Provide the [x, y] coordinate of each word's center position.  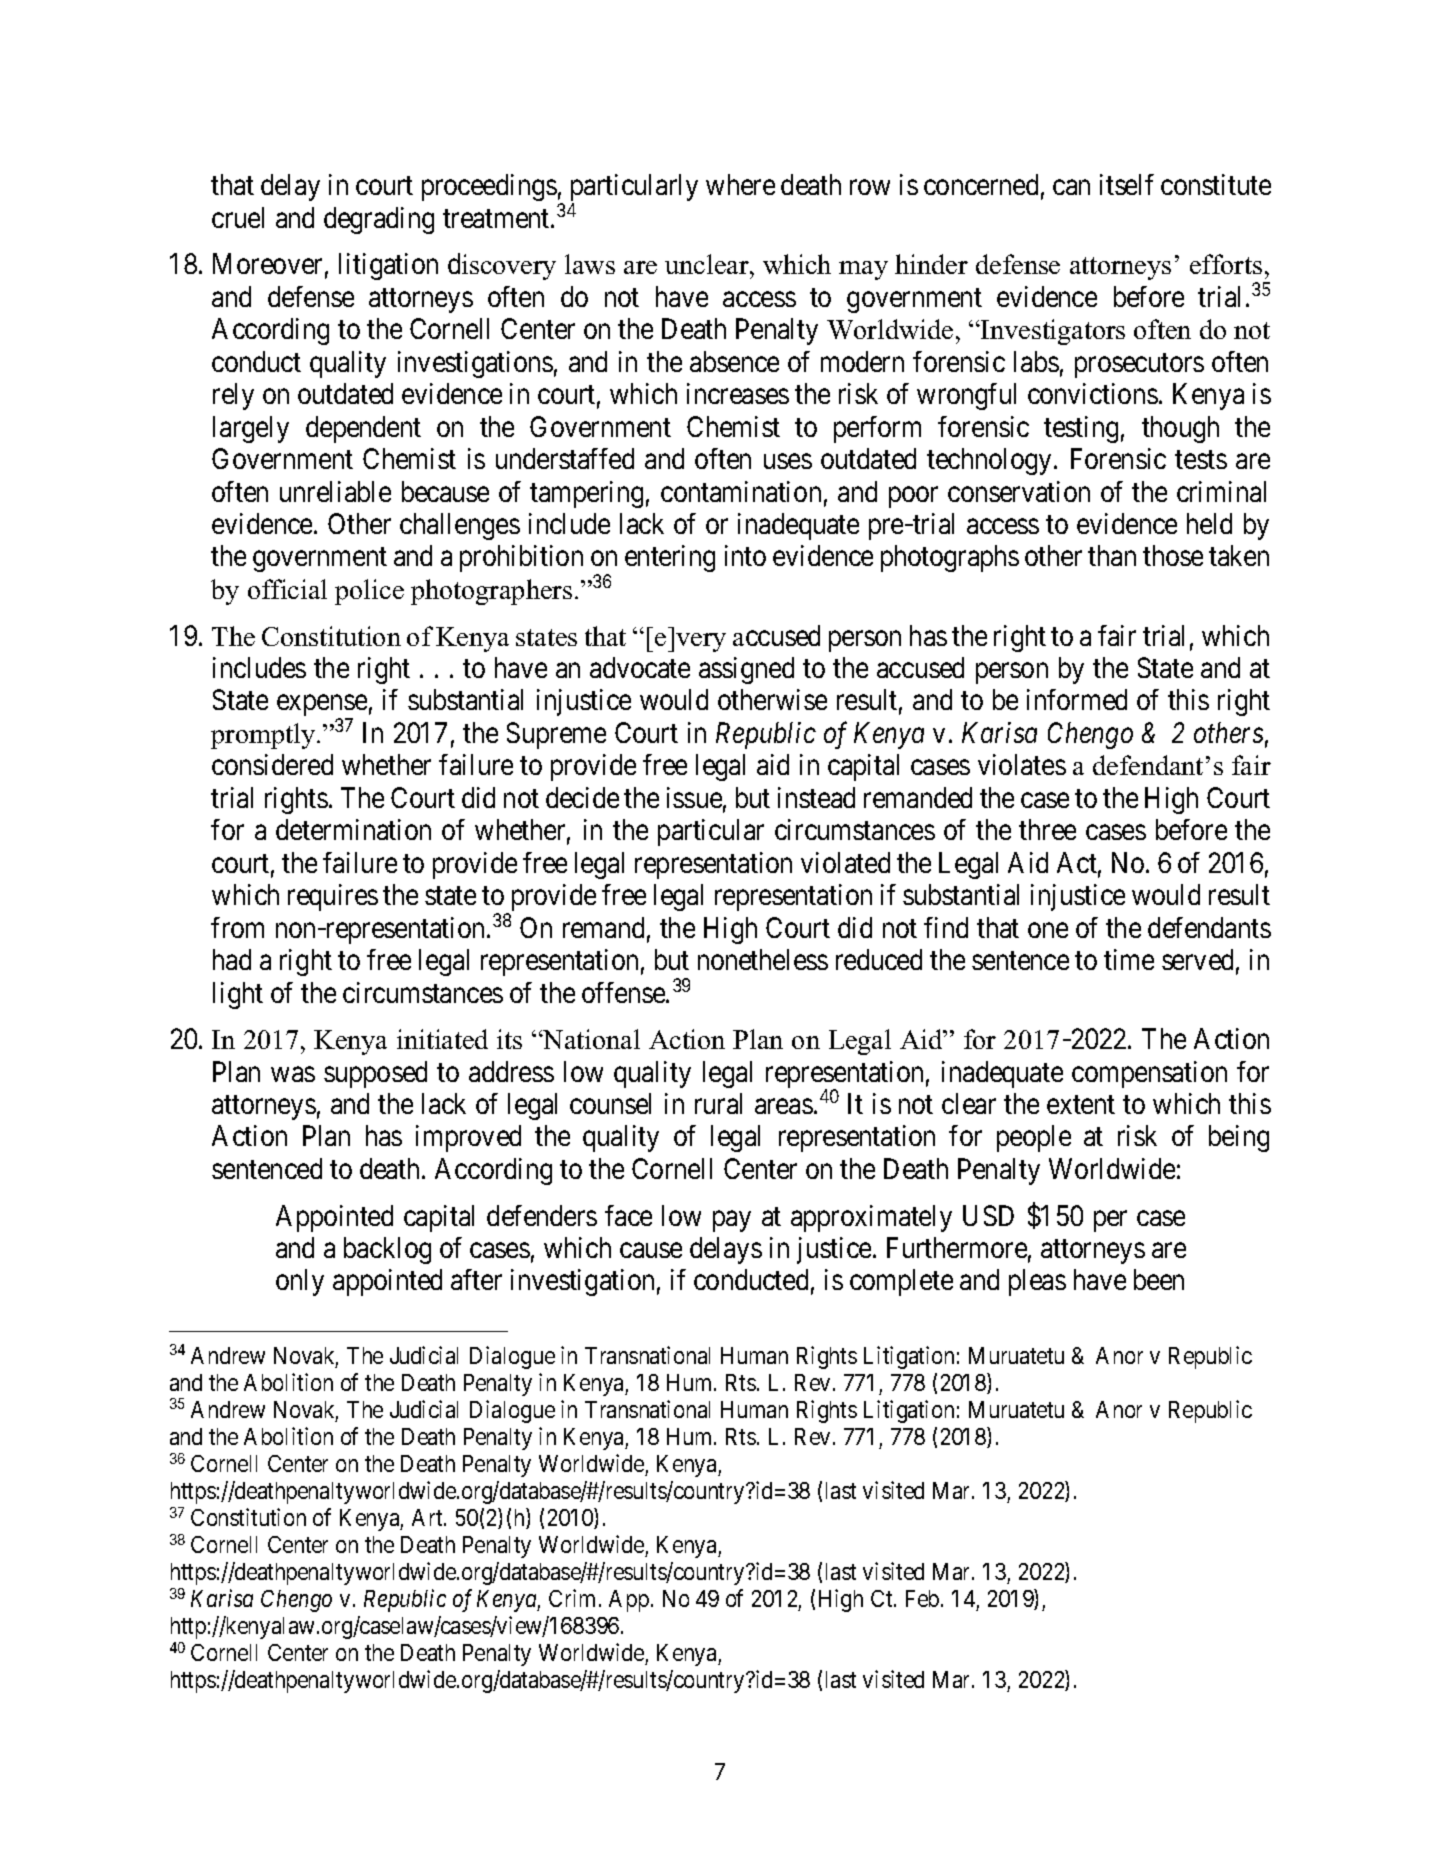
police [369, 592]
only [300, 1282]
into [745, 555]
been [1159, 1279]
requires [333, 897]
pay [732, 1221]
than [1112, 555]
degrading [379, 220]
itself [1127, 184]
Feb [922, 1598]
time [1129, 959]
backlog [387, 1250]
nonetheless [763, 959]
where [740, 184]
